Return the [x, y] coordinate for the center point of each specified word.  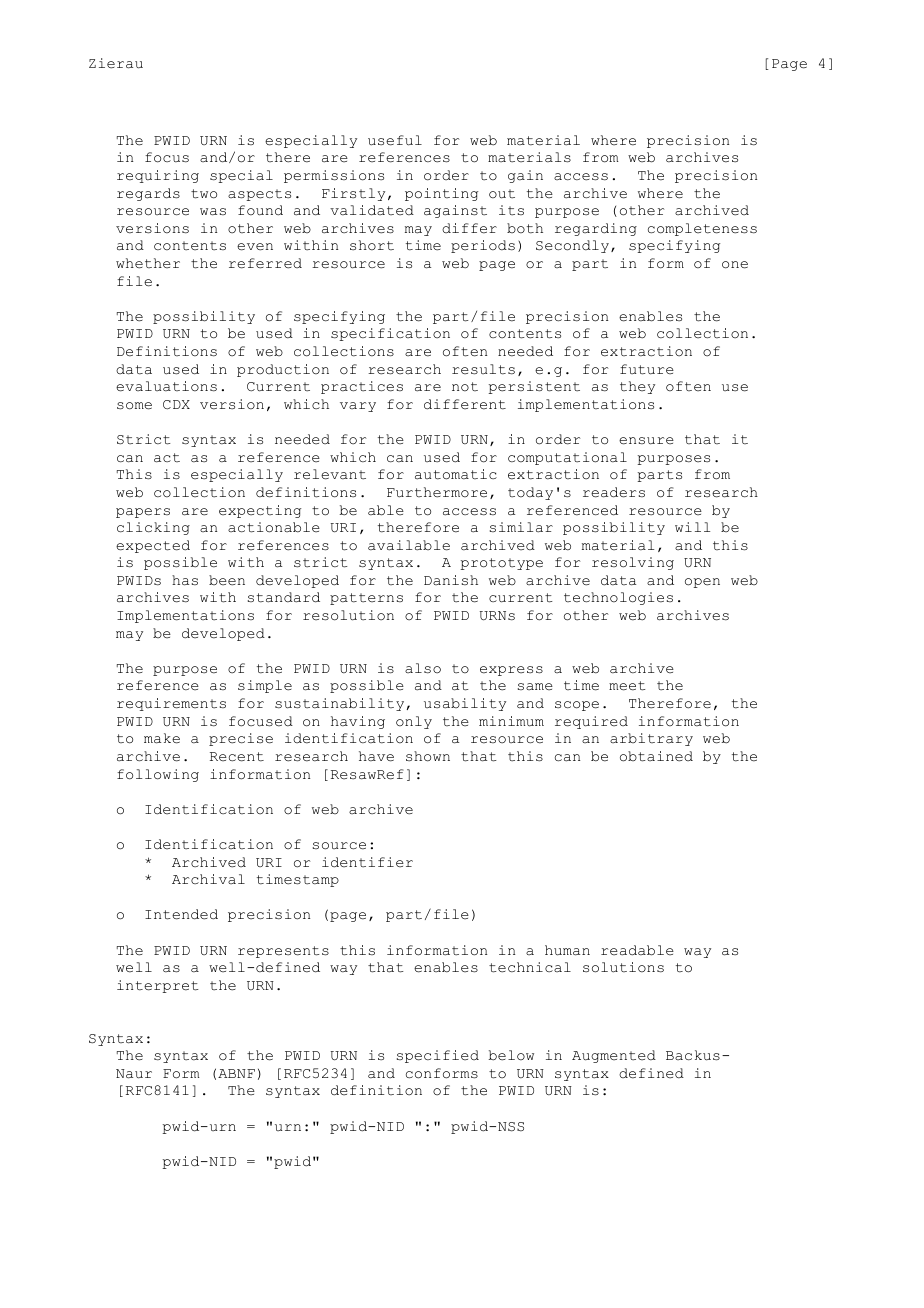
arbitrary [651, 739]
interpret [158, 986]
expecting [260, 511]
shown [428, 756]
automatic [456, 474]
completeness [702, 229]
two [204, 194]
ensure [646, 441]
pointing [441, 194]
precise [241, 739]
